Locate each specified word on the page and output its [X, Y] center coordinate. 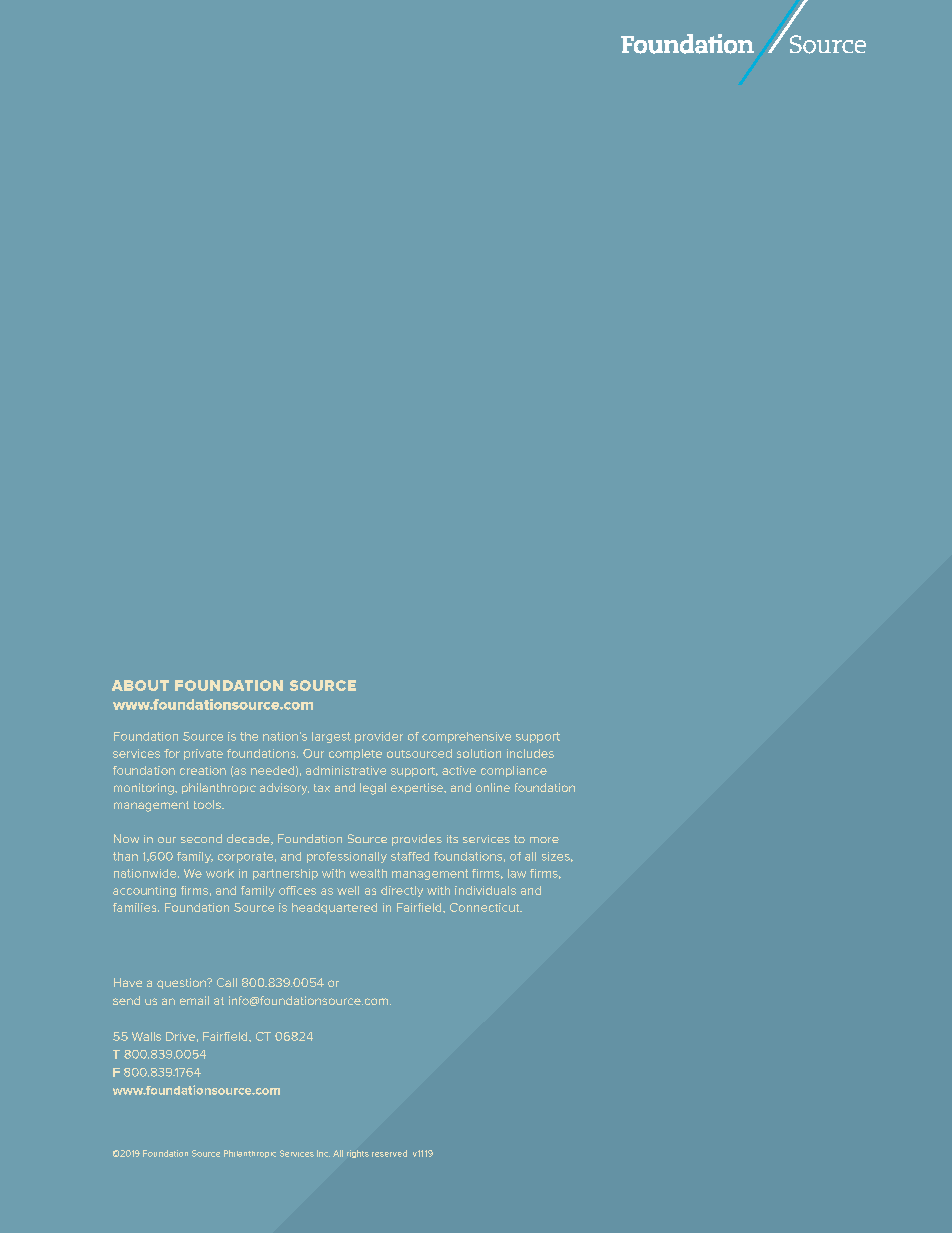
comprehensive [466, 737]
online [493, 787]
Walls [146, 1036]
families [136, 907]
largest [331, 737]
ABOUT [140, 685]
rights [358, 1154]
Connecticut [486, 907]
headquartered [334, 908]
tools [208, 804]
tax [322, 788]
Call [227, 982]
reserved [389, 1153]
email [194, 1000]
